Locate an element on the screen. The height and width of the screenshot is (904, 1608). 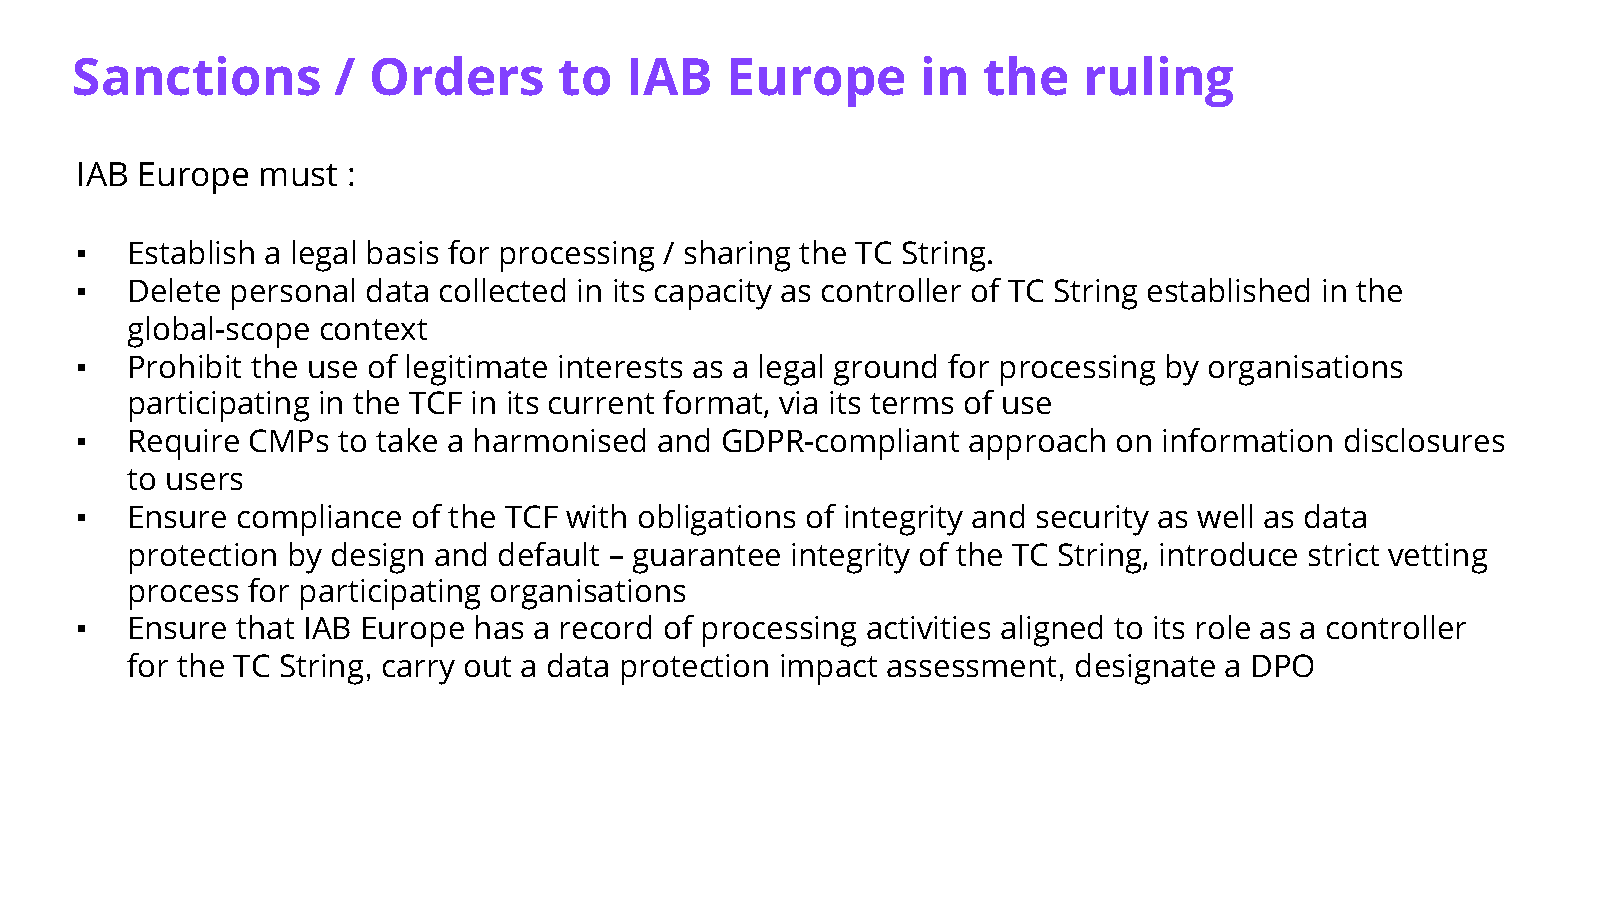
users is located at coordinates (204, 481).
